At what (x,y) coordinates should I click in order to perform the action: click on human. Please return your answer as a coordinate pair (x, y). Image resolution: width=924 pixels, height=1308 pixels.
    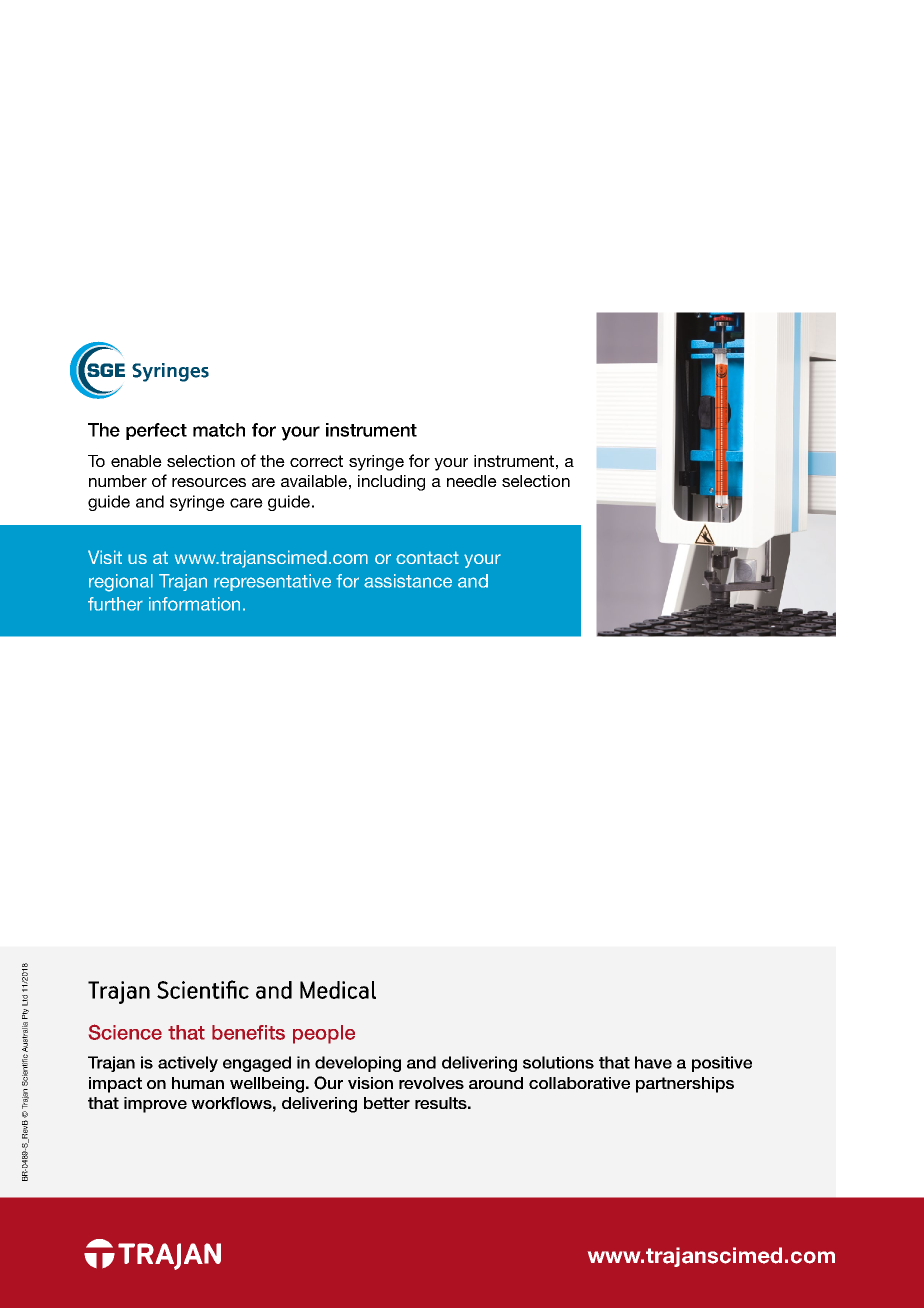
    Looking at the image, I should click on (198, 1083).
